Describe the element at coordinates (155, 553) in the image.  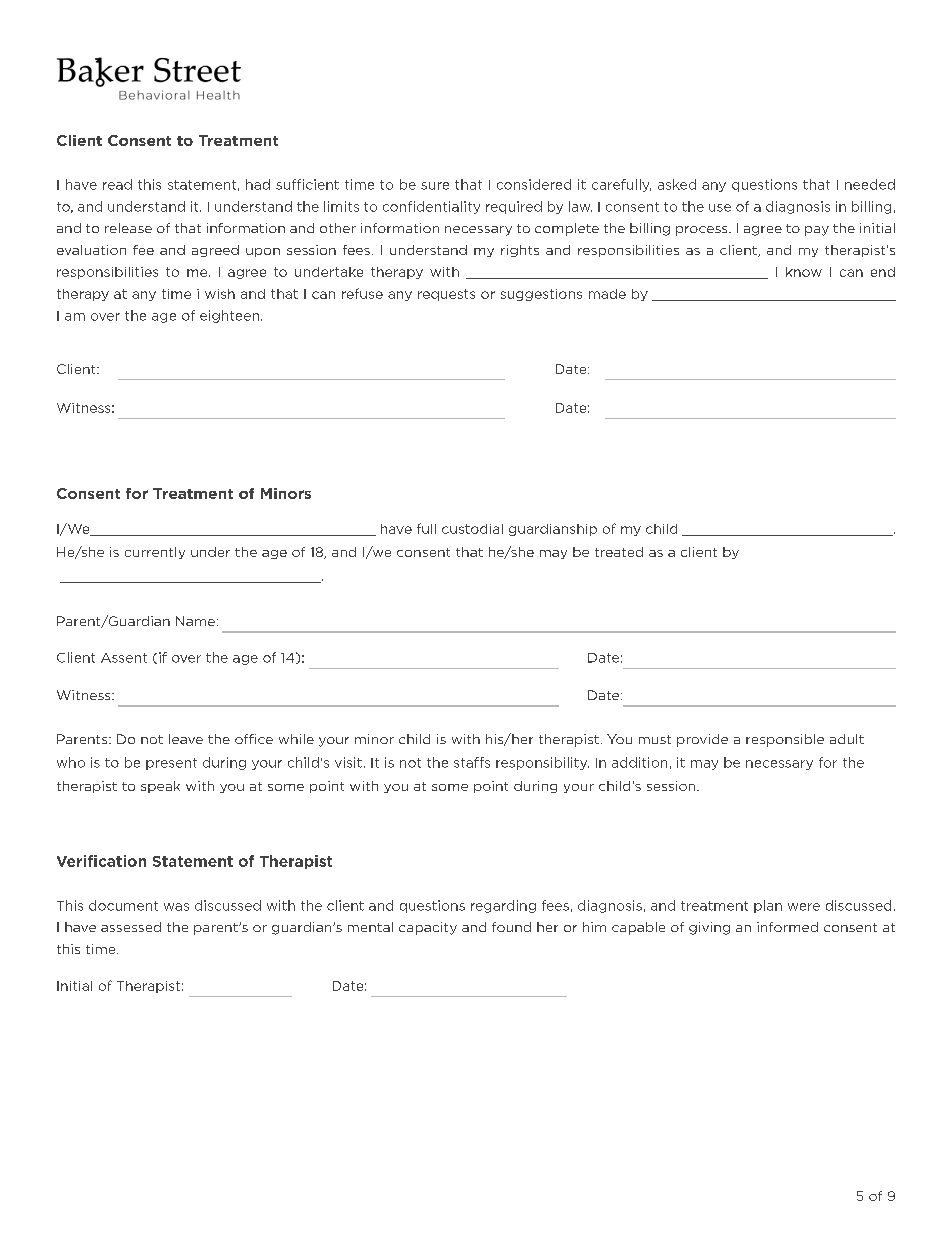
I see `currently` at that location.
